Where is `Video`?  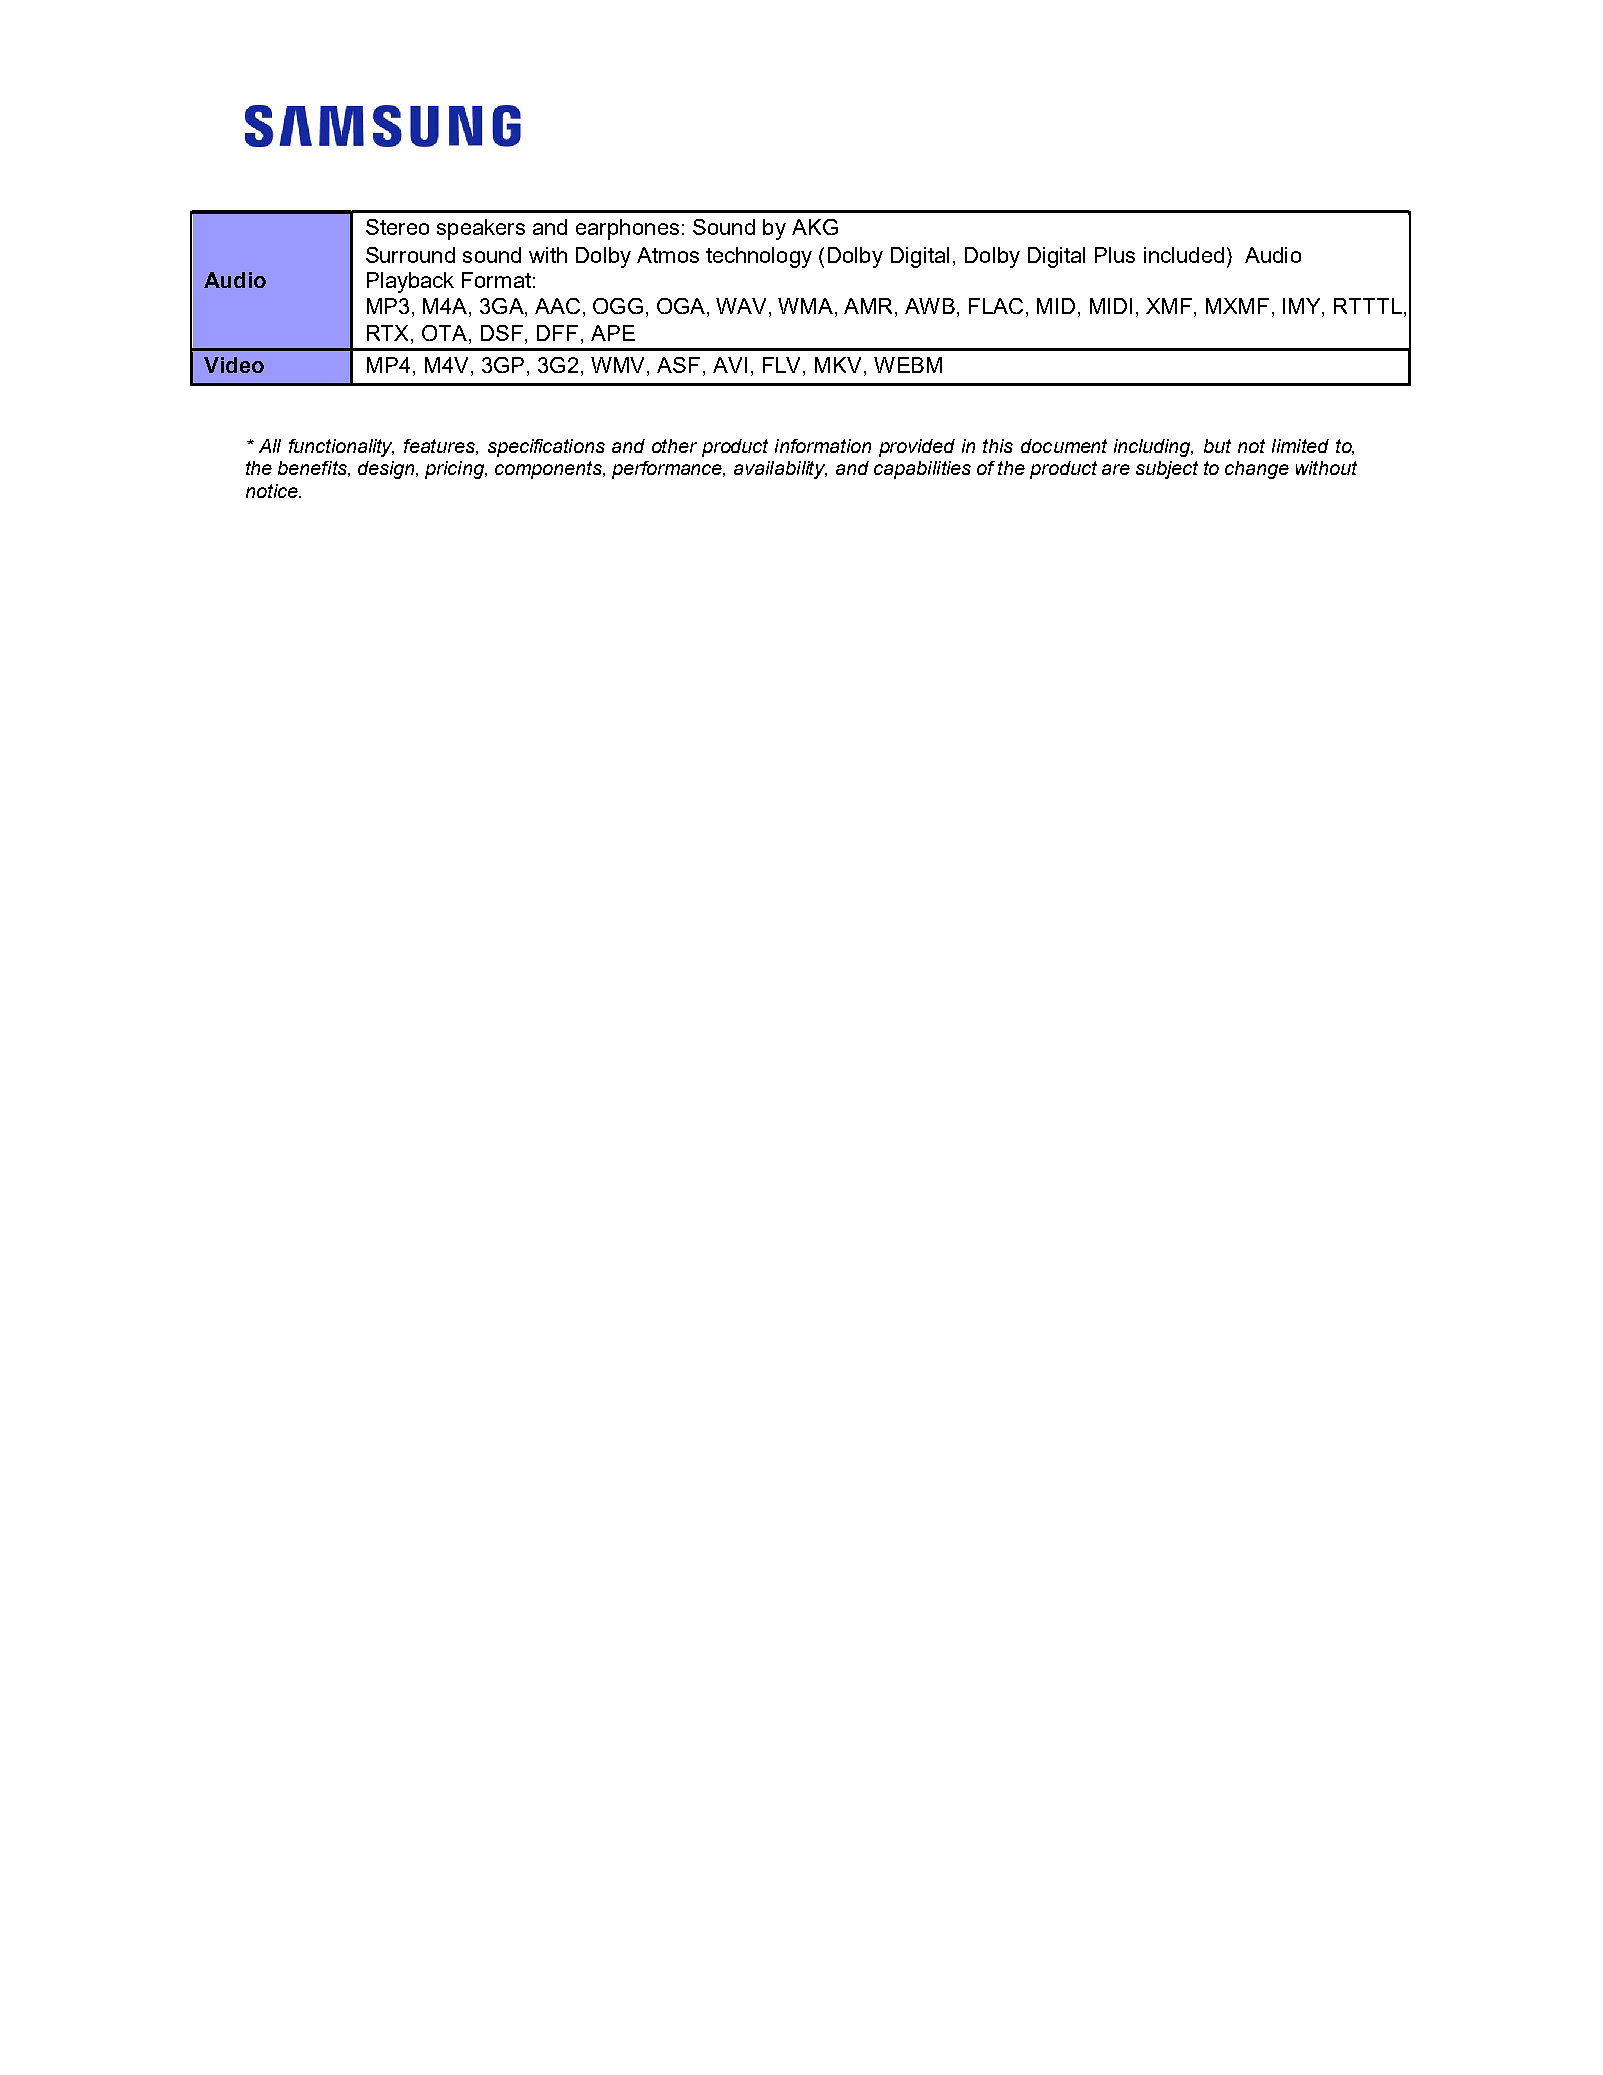 Video is located at coordinates (234, 365).
